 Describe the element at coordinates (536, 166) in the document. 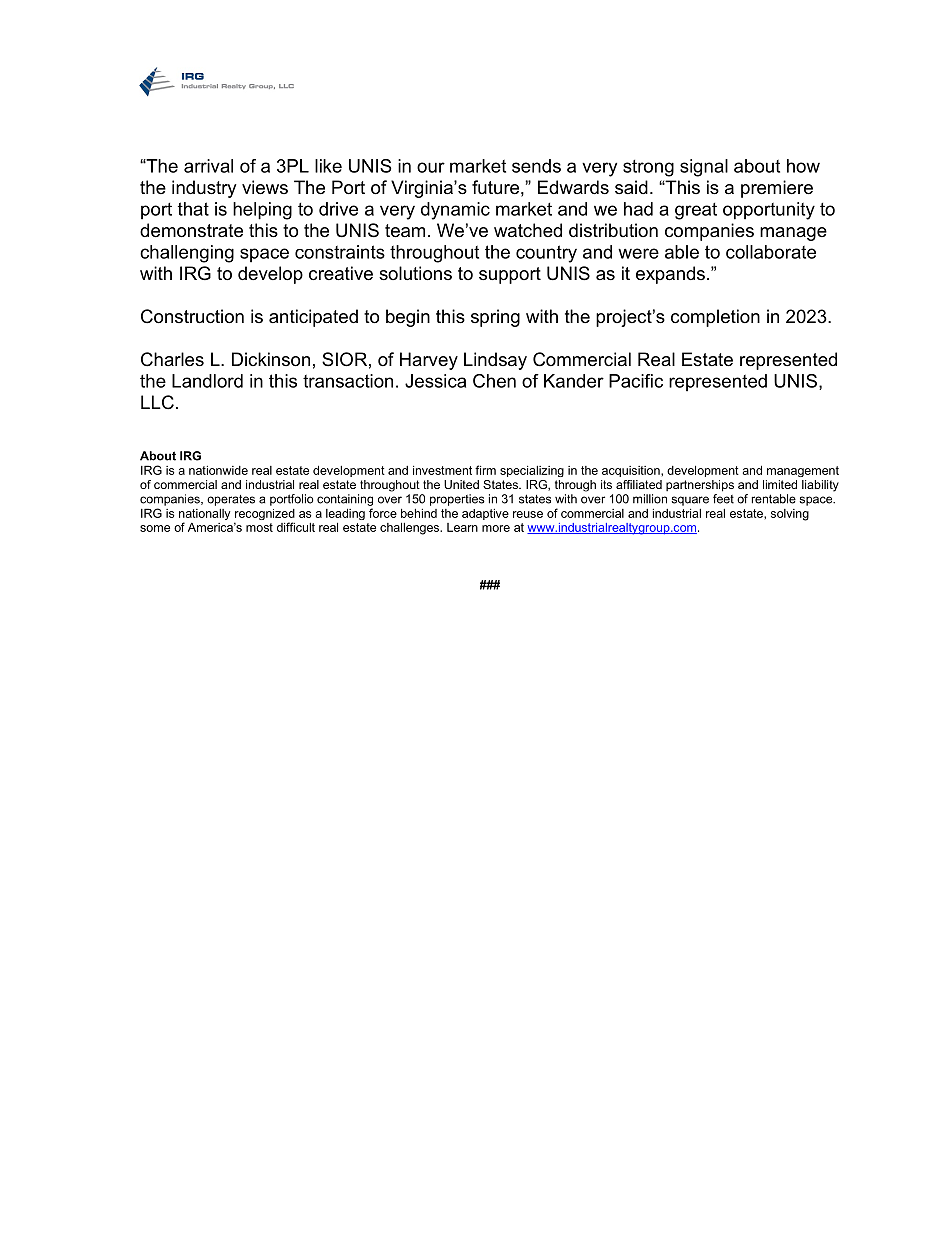

I see `sends` at that location.
